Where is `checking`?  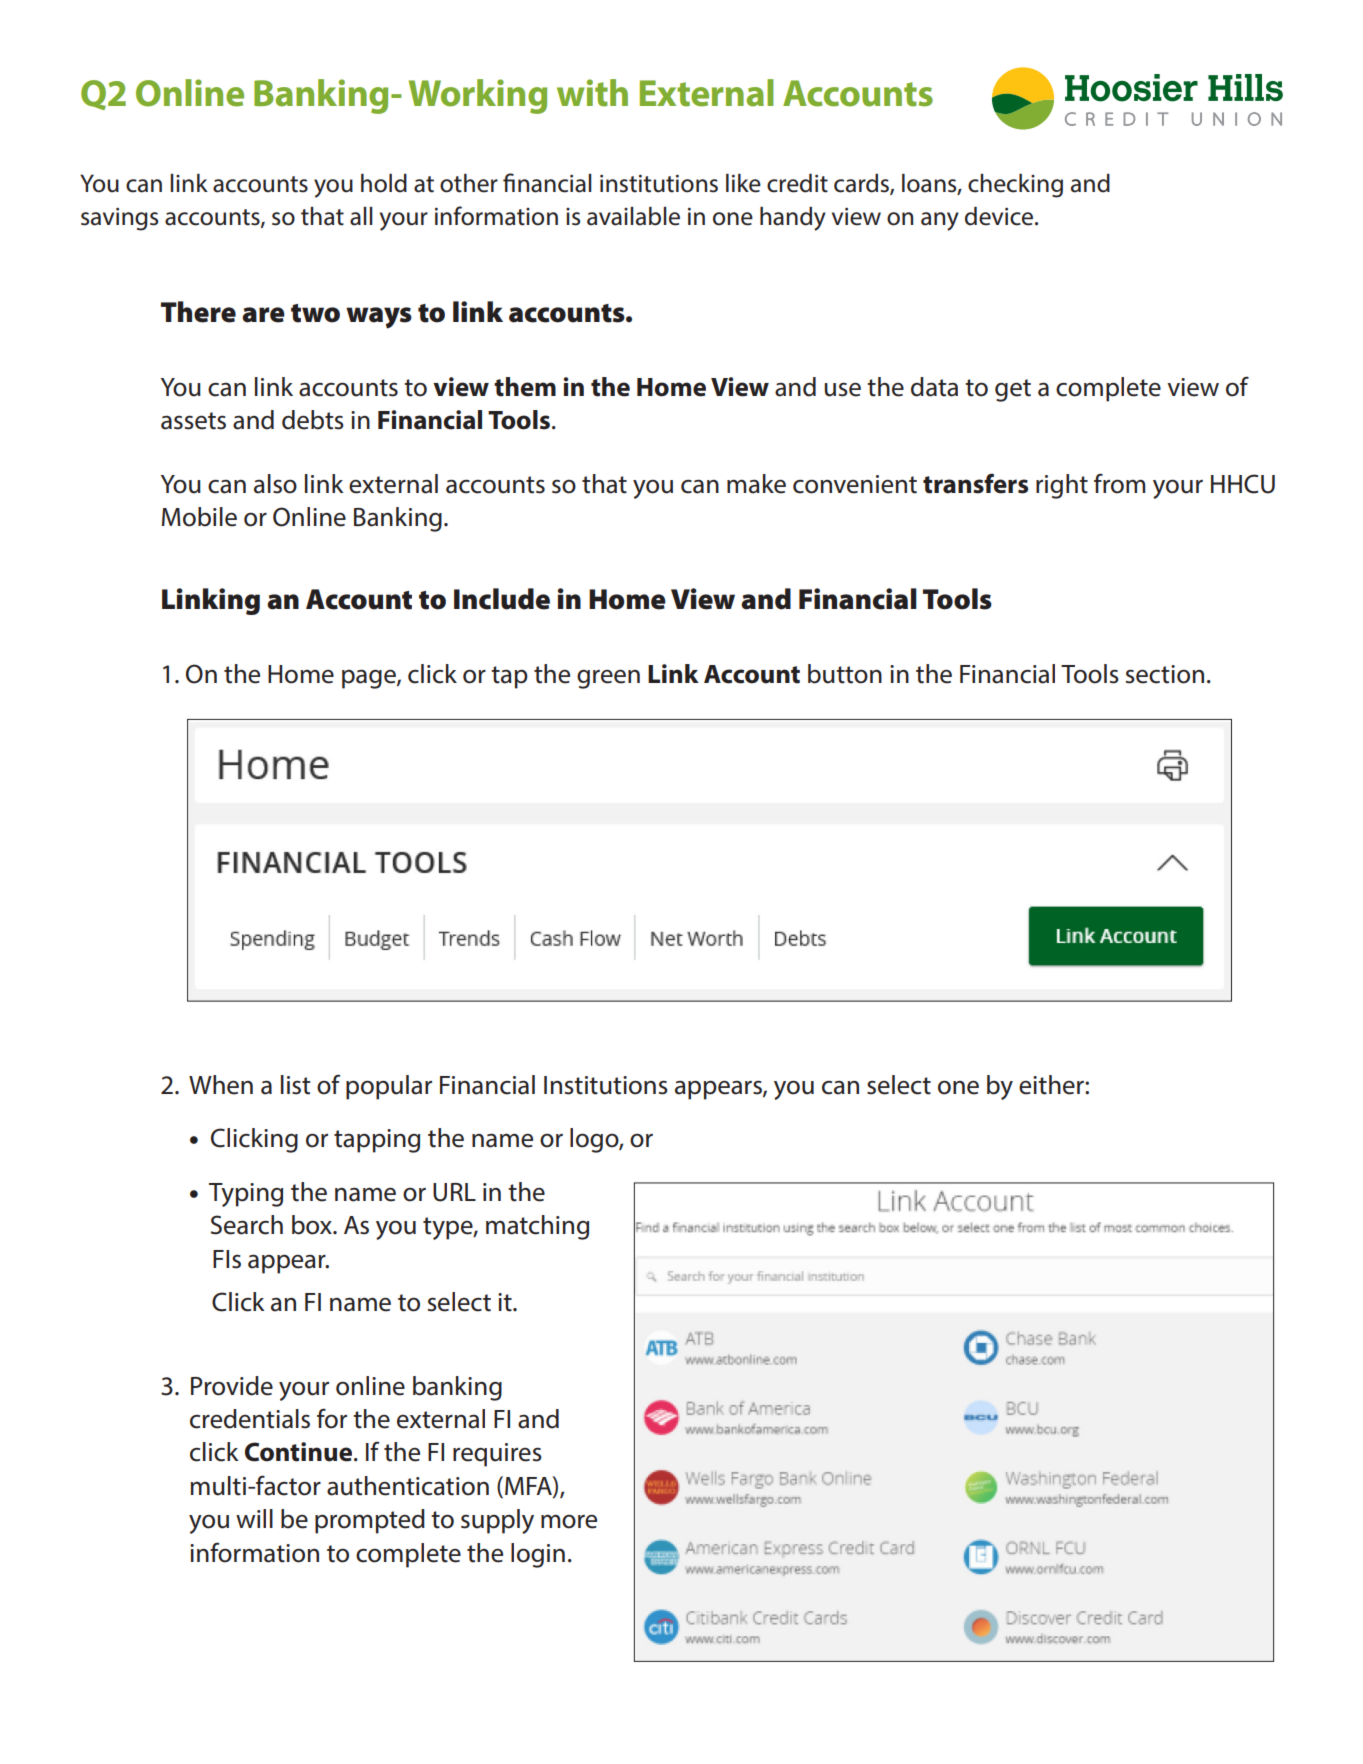
checking is located at coordinates (1015, 185).
